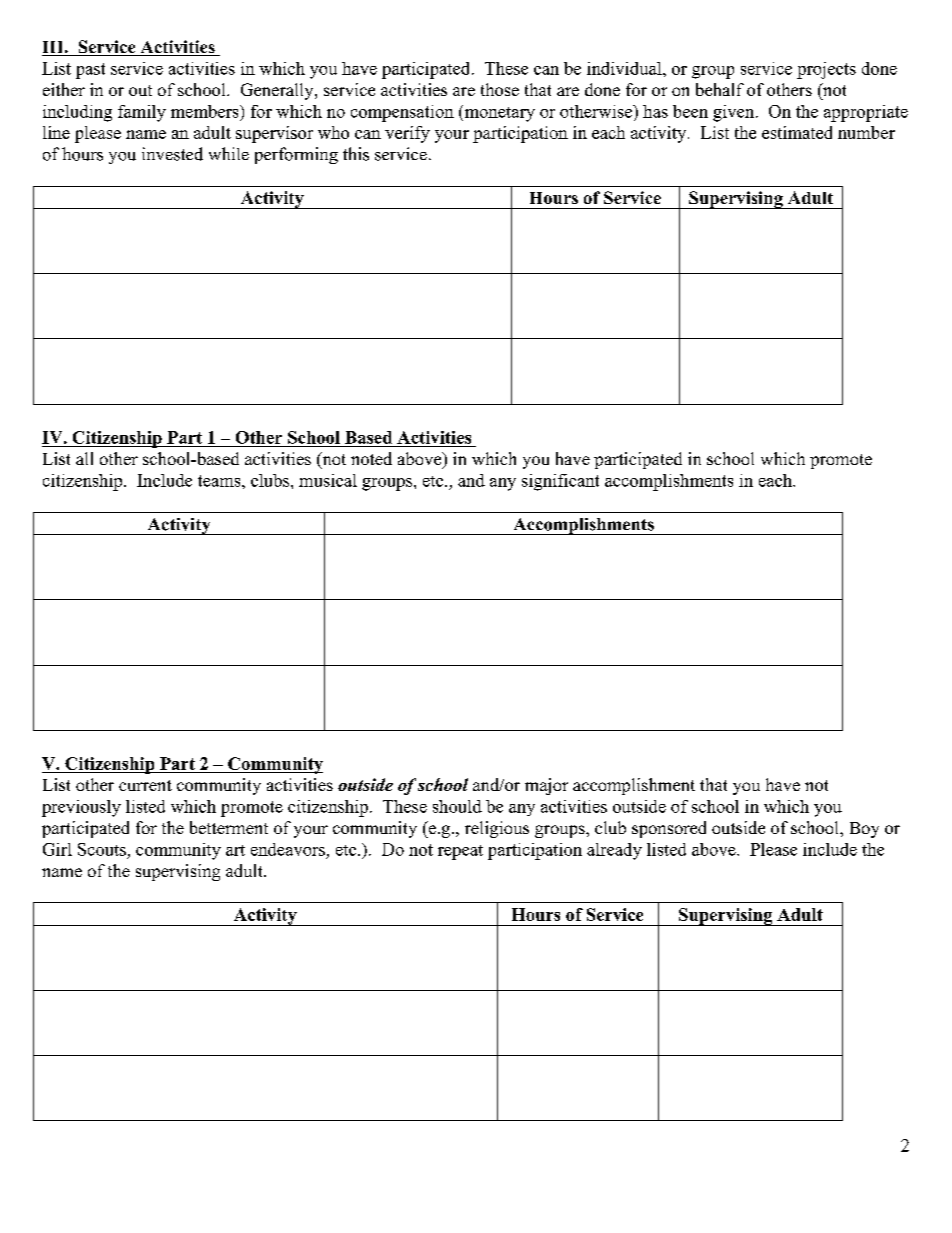 This screenshot has height=1233, width=952. What do you see at coordinates (720, 89) in the screenshot?
I see `behalf` at bounding box center [720, 89].
